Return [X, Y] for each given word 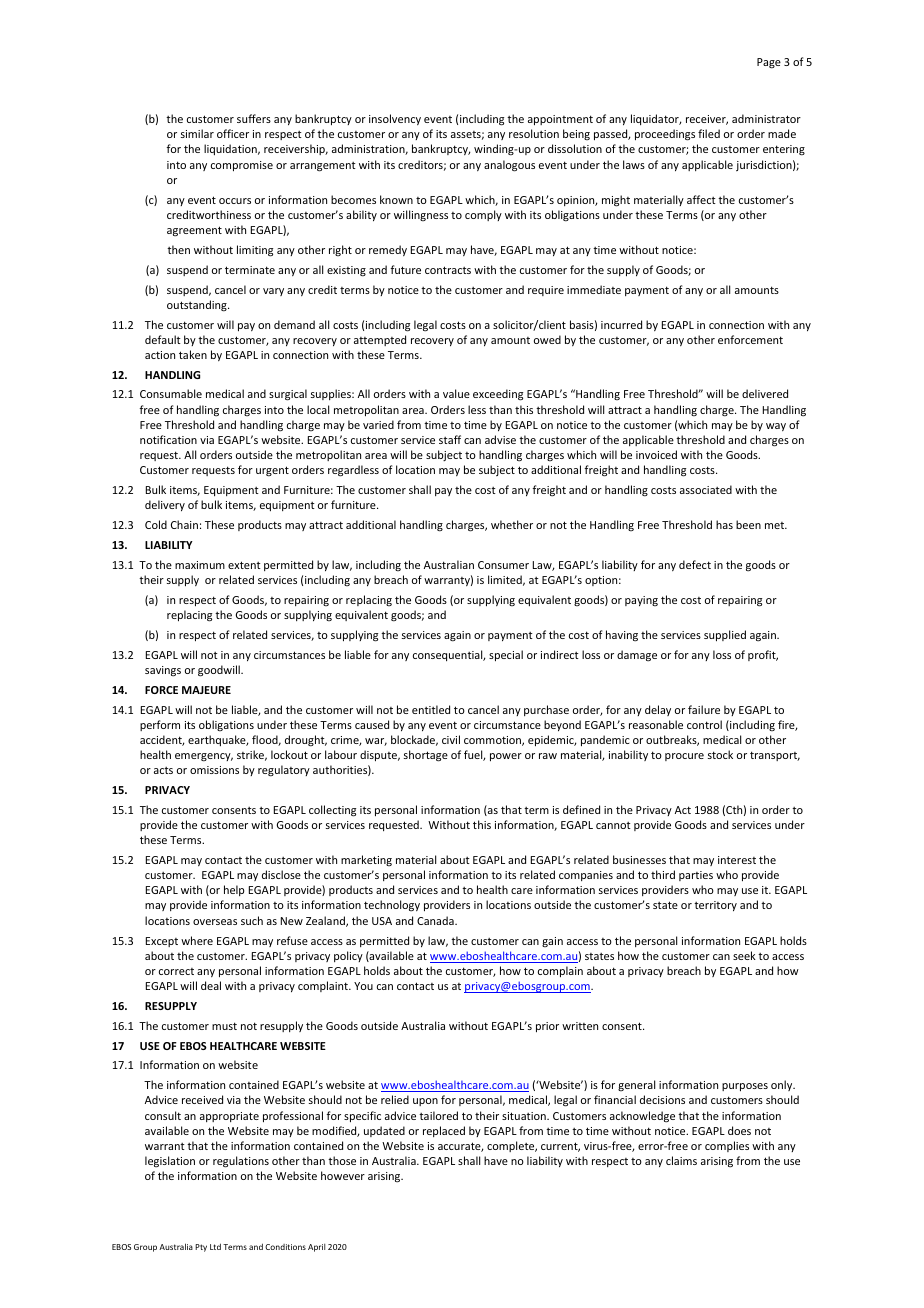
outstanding [198, 306]
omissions [214, 770]
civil [451, 739]
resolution [534, 133]
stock [720, 754]
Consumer [503, 565]
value [456, 393]
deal [211, 985]
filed [709, 133]
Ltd [215, 1246]
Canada [436, 920]
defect [695, 564]
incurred [621, 324]
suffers [254, 118]
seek [744, 955]
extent [244, 565]
